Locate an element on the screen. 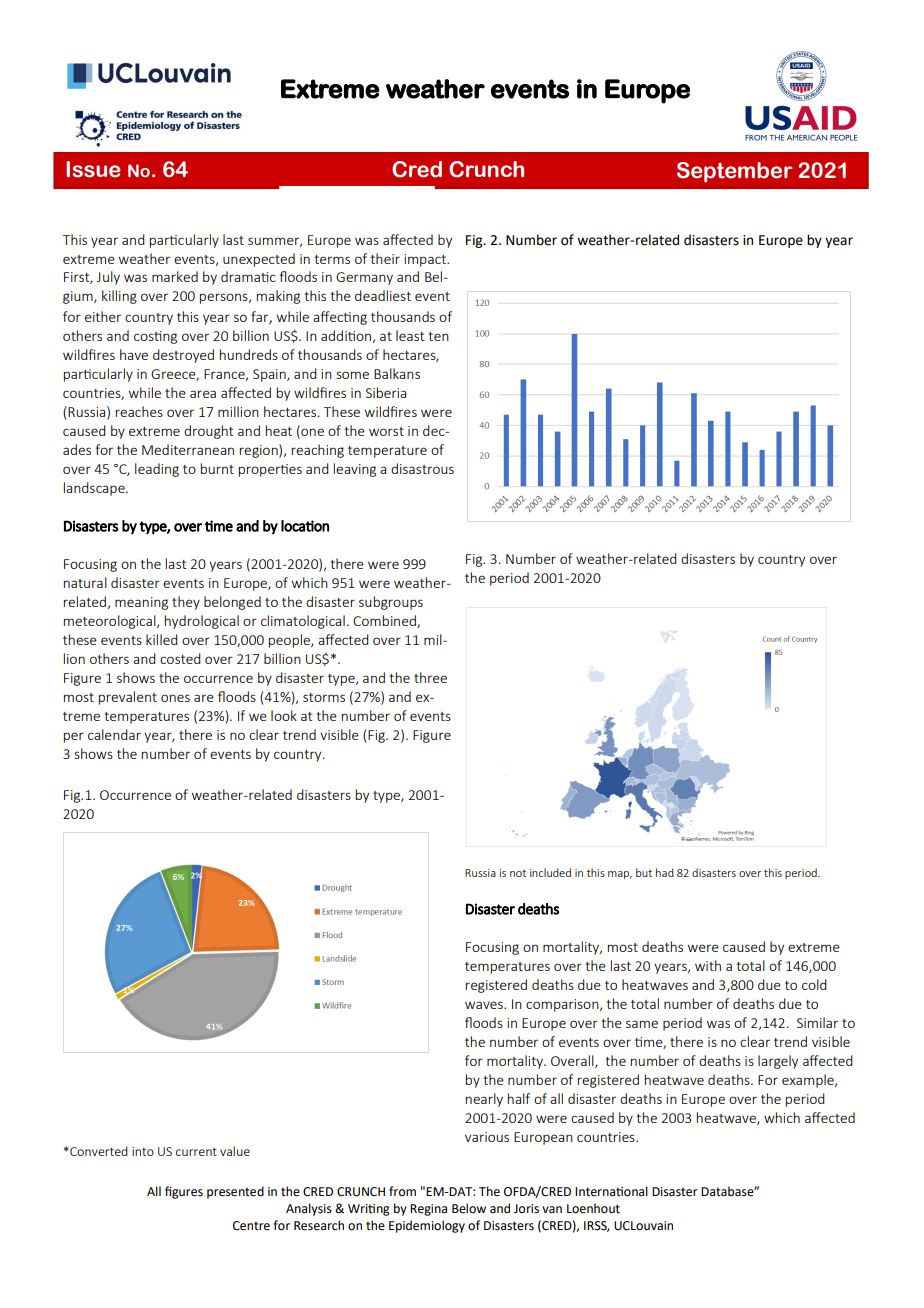 The image size is (924, 1308). had is located at coordinates (665, 872).
